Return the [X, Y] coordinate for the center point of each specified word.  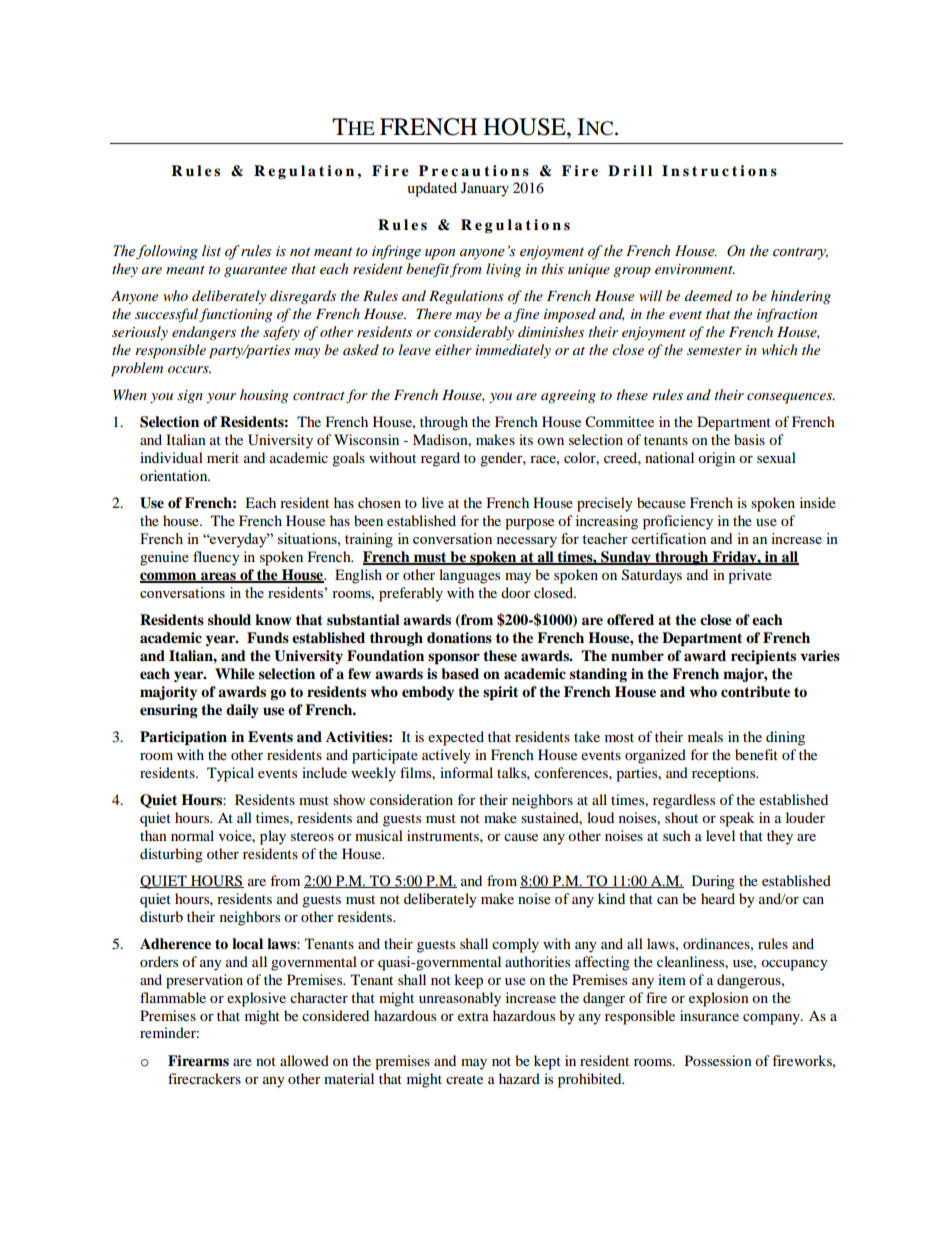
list [211, 251]
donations [459, 637]
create [464, 1079]
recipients [763, 657]
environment [695, 269]
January [485, 189]
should [229, 619]
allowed [304, 1060]
